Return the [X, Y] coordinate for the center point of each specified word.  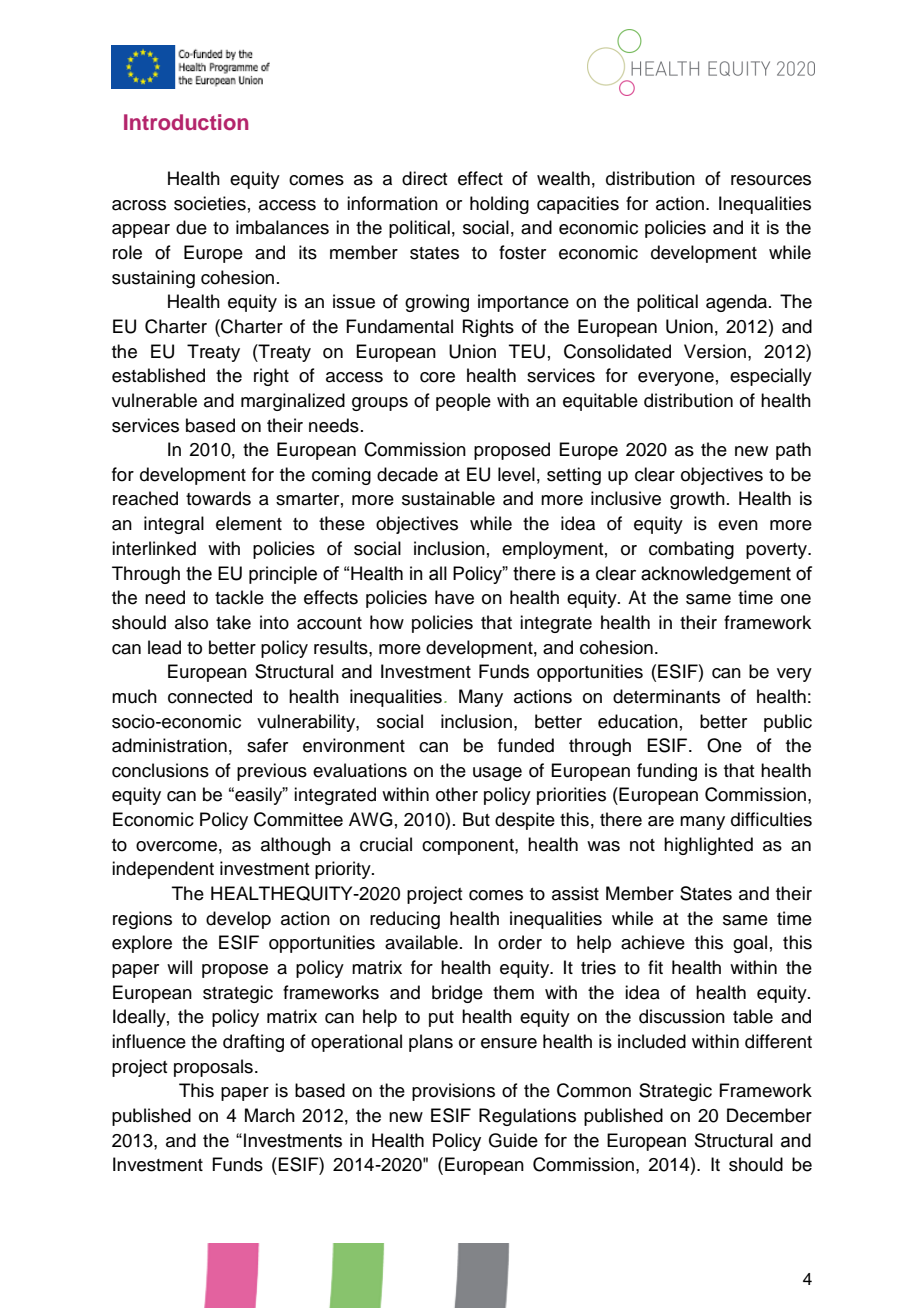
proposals [213, 1068]
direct [424, 178]
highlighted [708, 846]
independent [163, 870]
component [469, 847]
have [454, 597]
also [191, 622]
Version [715, 351]
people [463, 402]
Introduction [186, 122]
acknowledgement [716, 575]
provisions [453, 1092]
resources [771, 180]
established [158, 375]
